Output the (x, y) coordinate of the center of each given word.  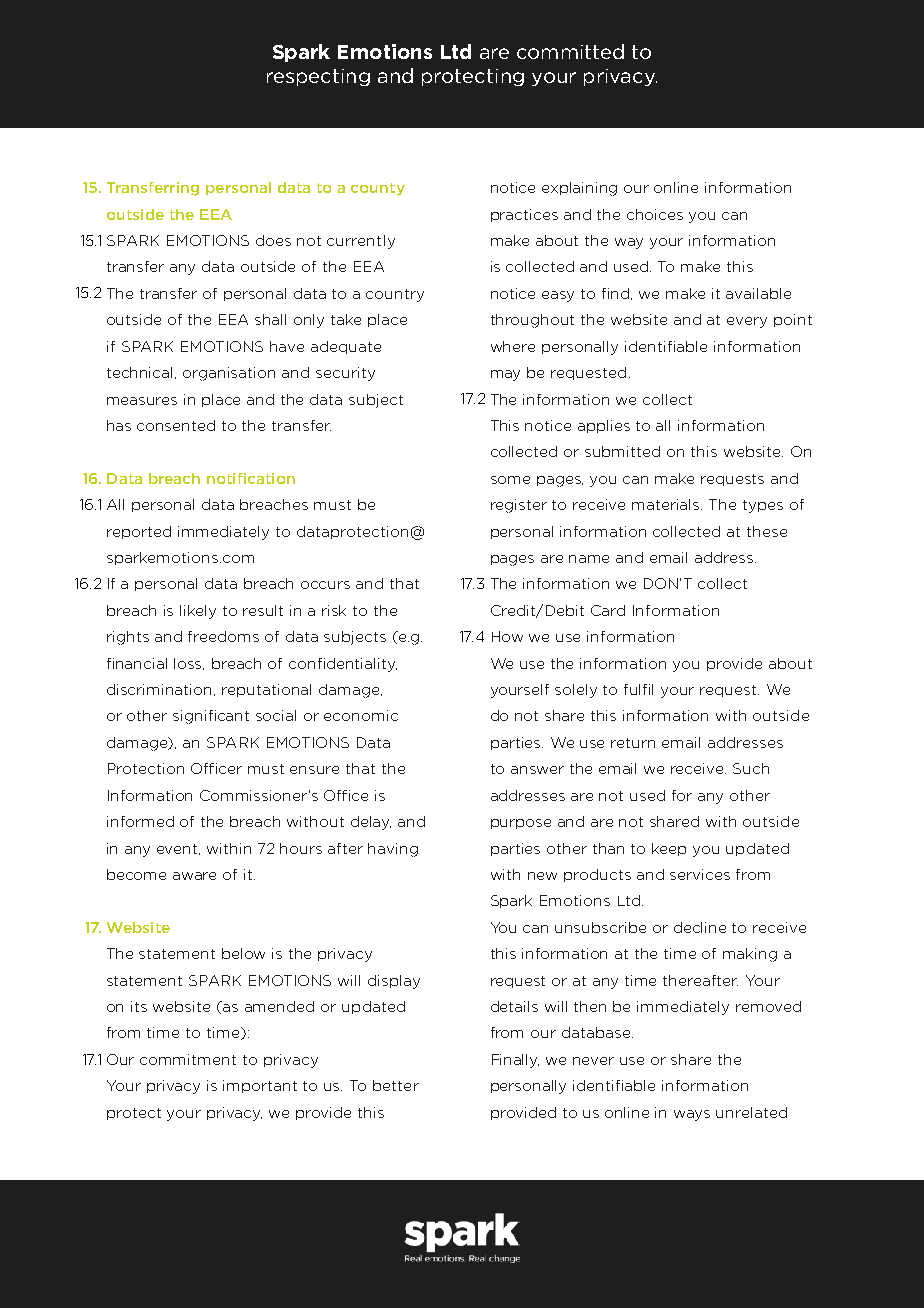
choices (655, 214)
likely (198, 612)
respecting (318, 77)
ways (692, 1115)
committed (570, 51)
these (767, 531)
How (507, 636)
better (396, 1085)
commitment (188, 1059)
